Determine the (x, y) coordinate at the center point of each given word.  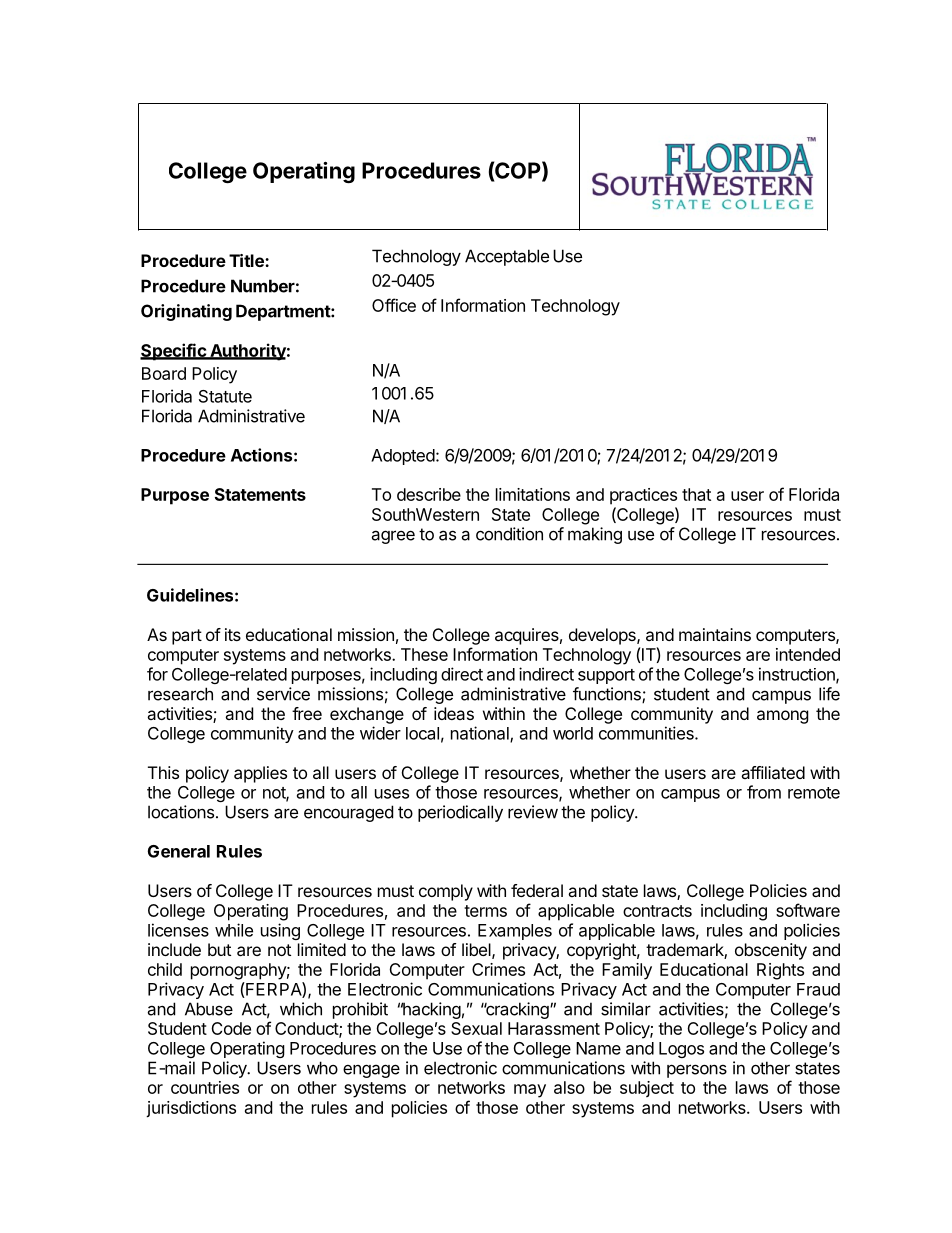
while (234, 930)
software (808, 910)
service (283, 694)
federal (537, 890)
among (783, 717)
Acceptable (507, 257)
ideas (454, 713)
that (696, 494)
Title (247, 260)
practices (643, 496)
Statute (225, 396)
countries (205, 1087)
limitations (533, 494)
